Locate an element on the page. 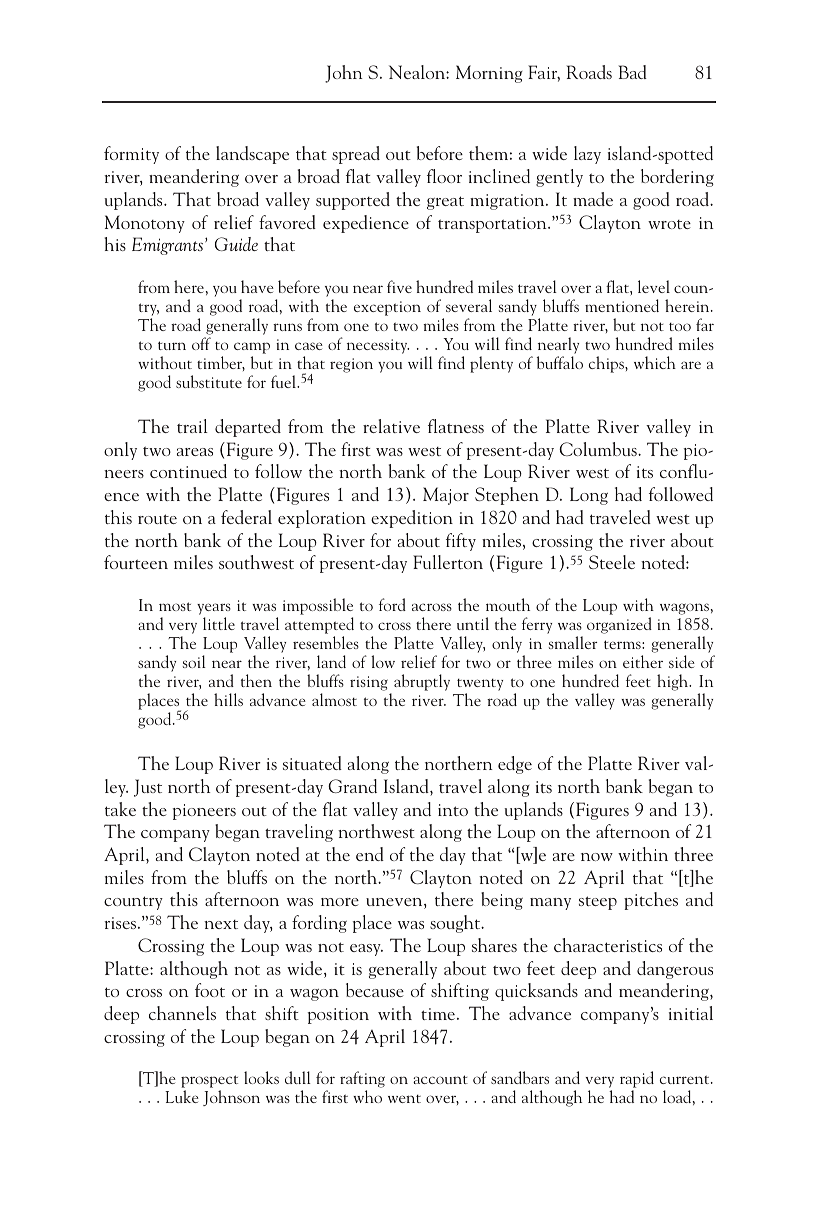  hills is located at coordinates (228, 699).
